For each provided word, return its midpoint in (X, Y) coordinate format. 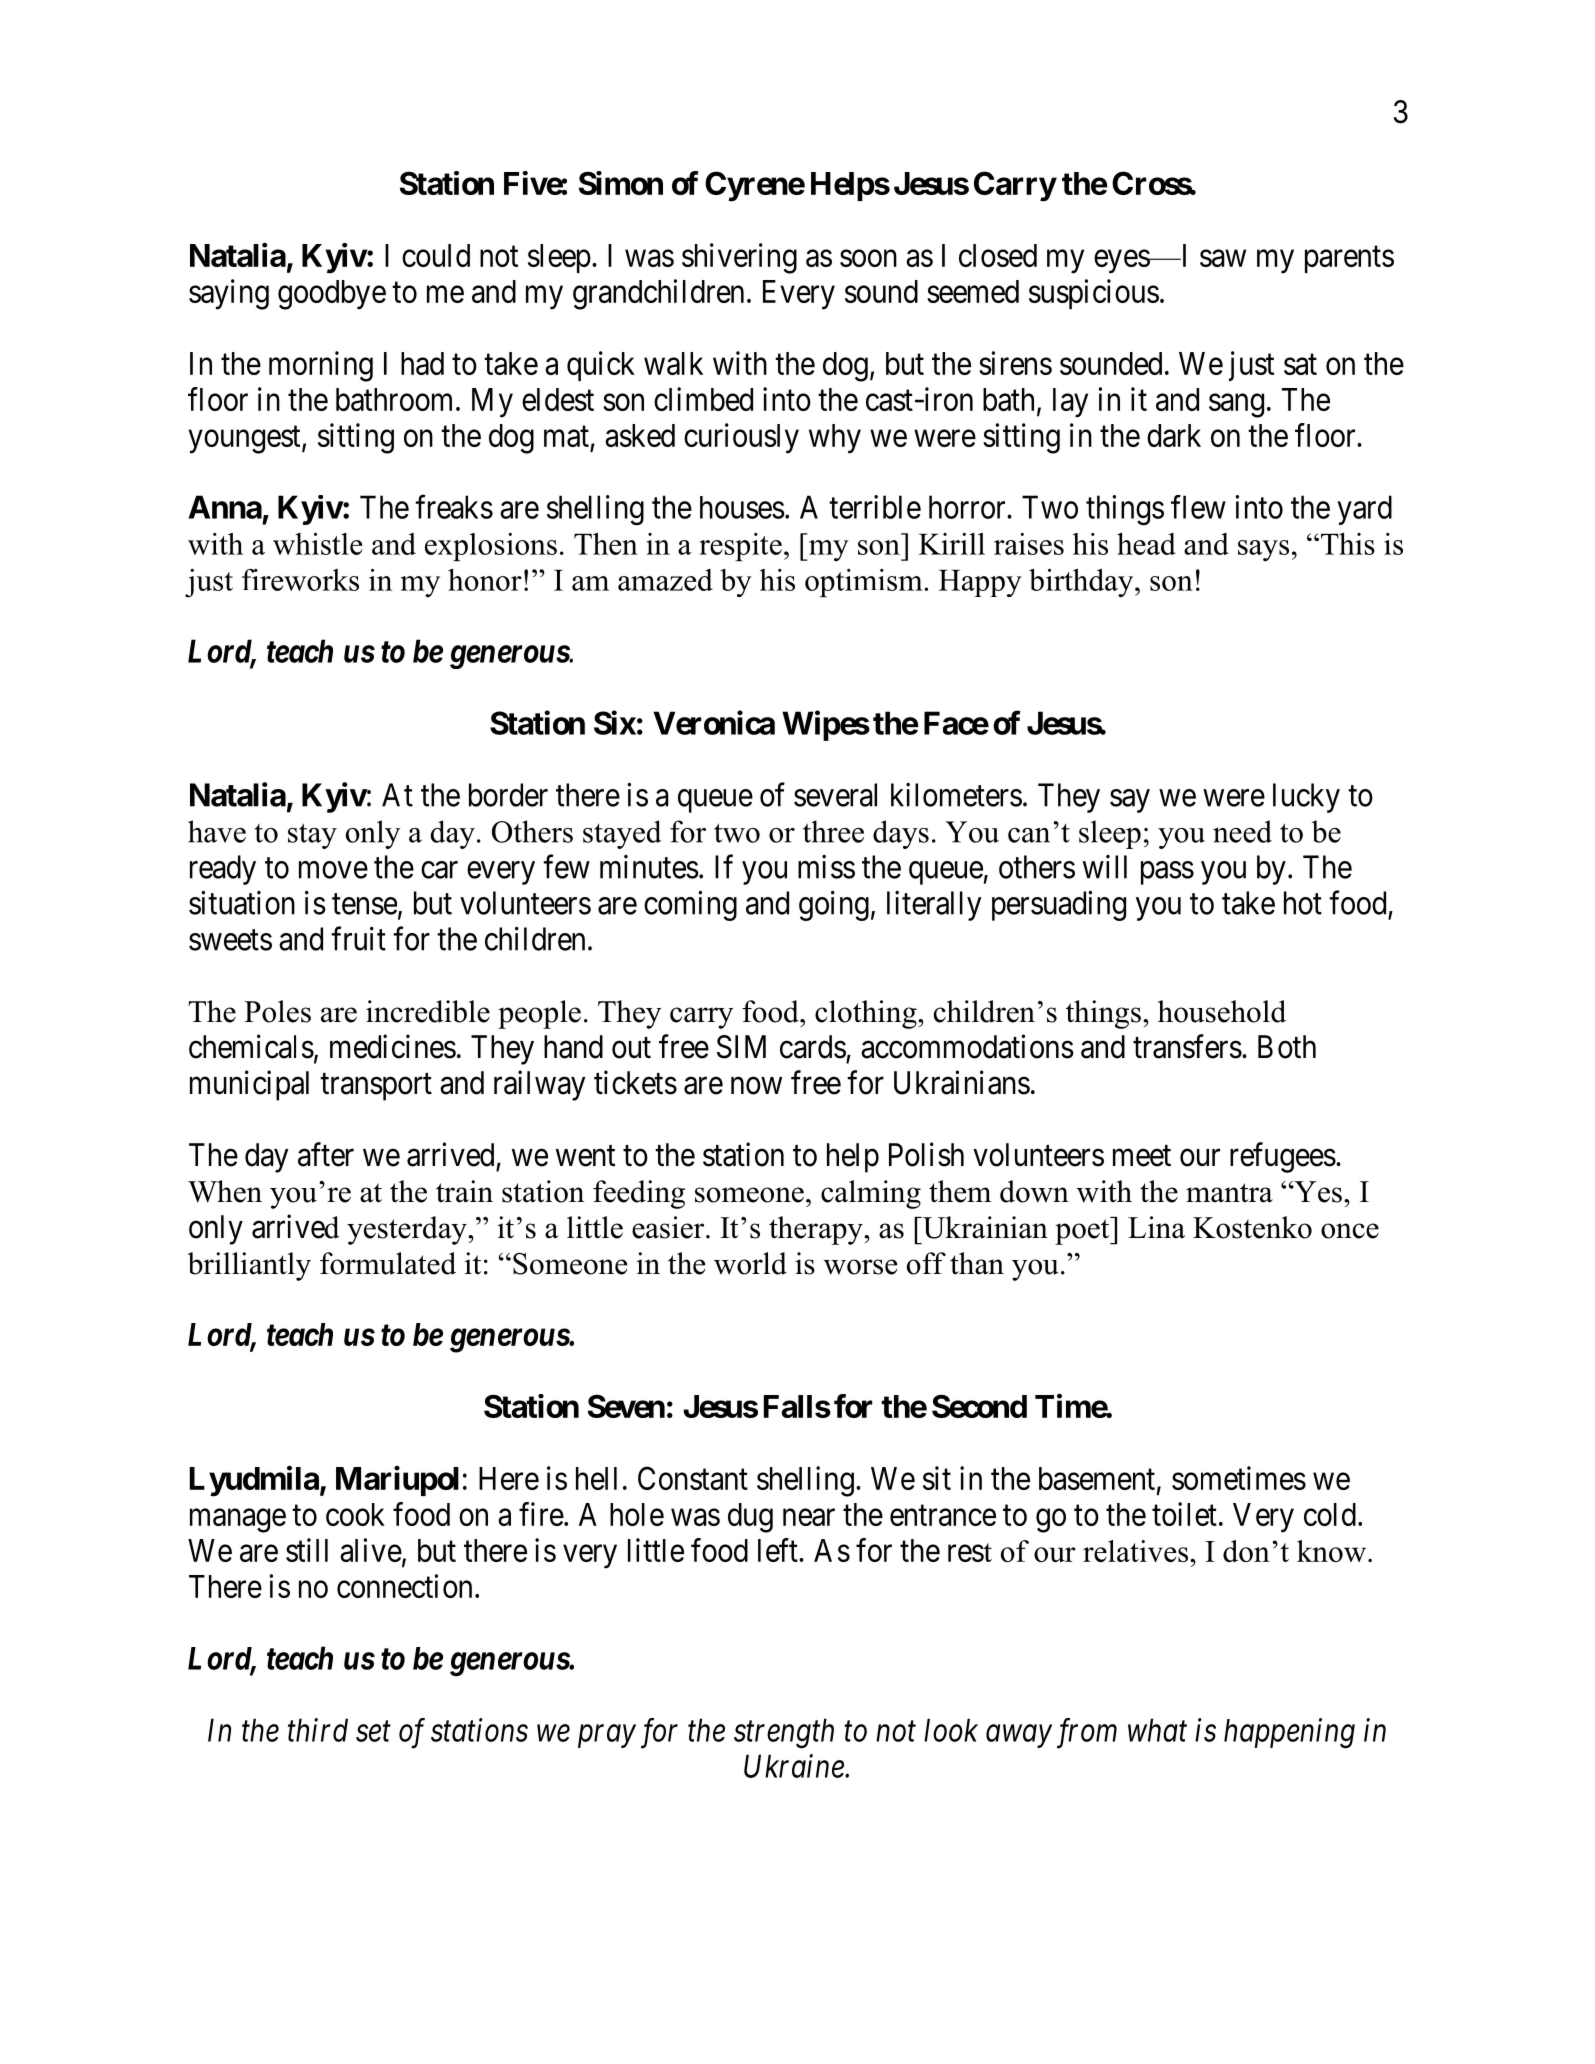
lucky (1306, 798)
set (373, 1732)
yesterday (408, 1230)
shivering (739, 258)
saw (1223, 258)
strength (784, 1733)
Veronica (714, 722)
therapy (817, 1230)
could (436, 255)
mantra (1229, 1193)
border (508, 795)
